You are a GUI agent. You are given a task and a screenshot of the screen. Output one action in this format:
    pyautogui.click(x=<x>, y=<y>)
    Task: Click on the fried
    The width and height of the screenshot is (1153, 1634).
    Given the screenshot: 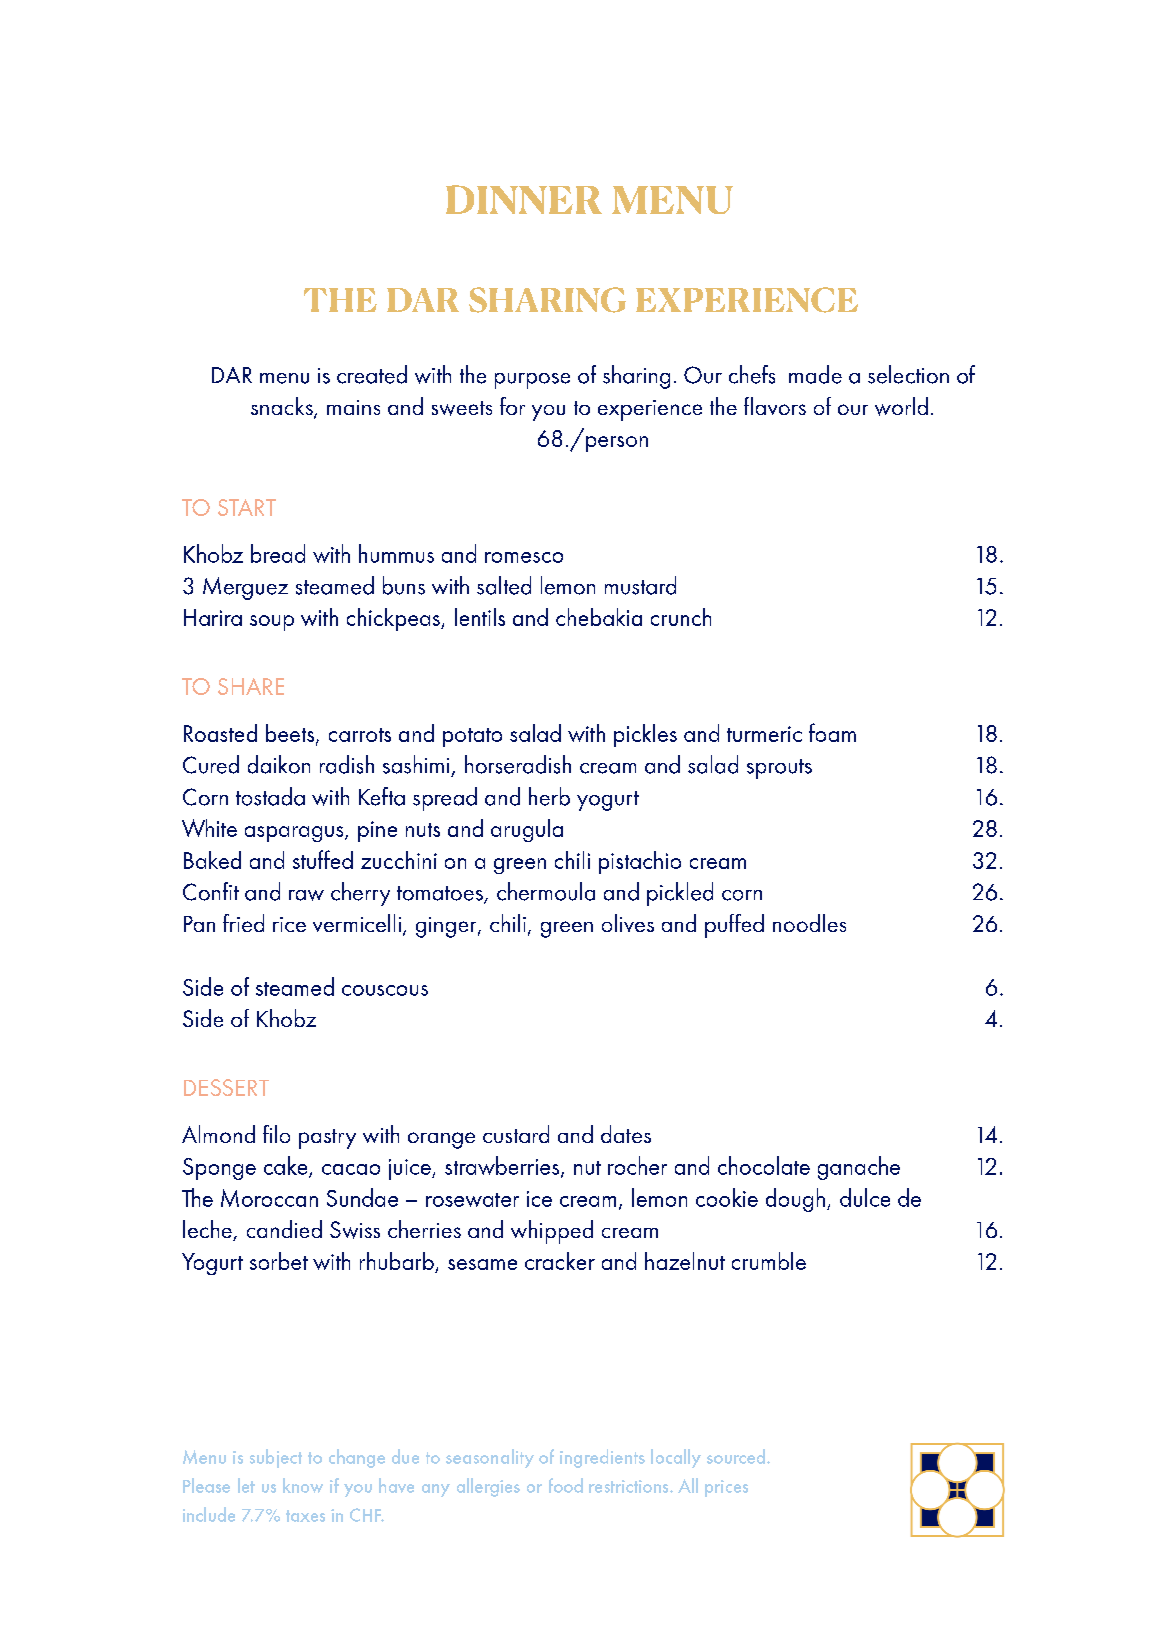 What is the action you would take?
    pyautogui.click(x=243, y=923)
